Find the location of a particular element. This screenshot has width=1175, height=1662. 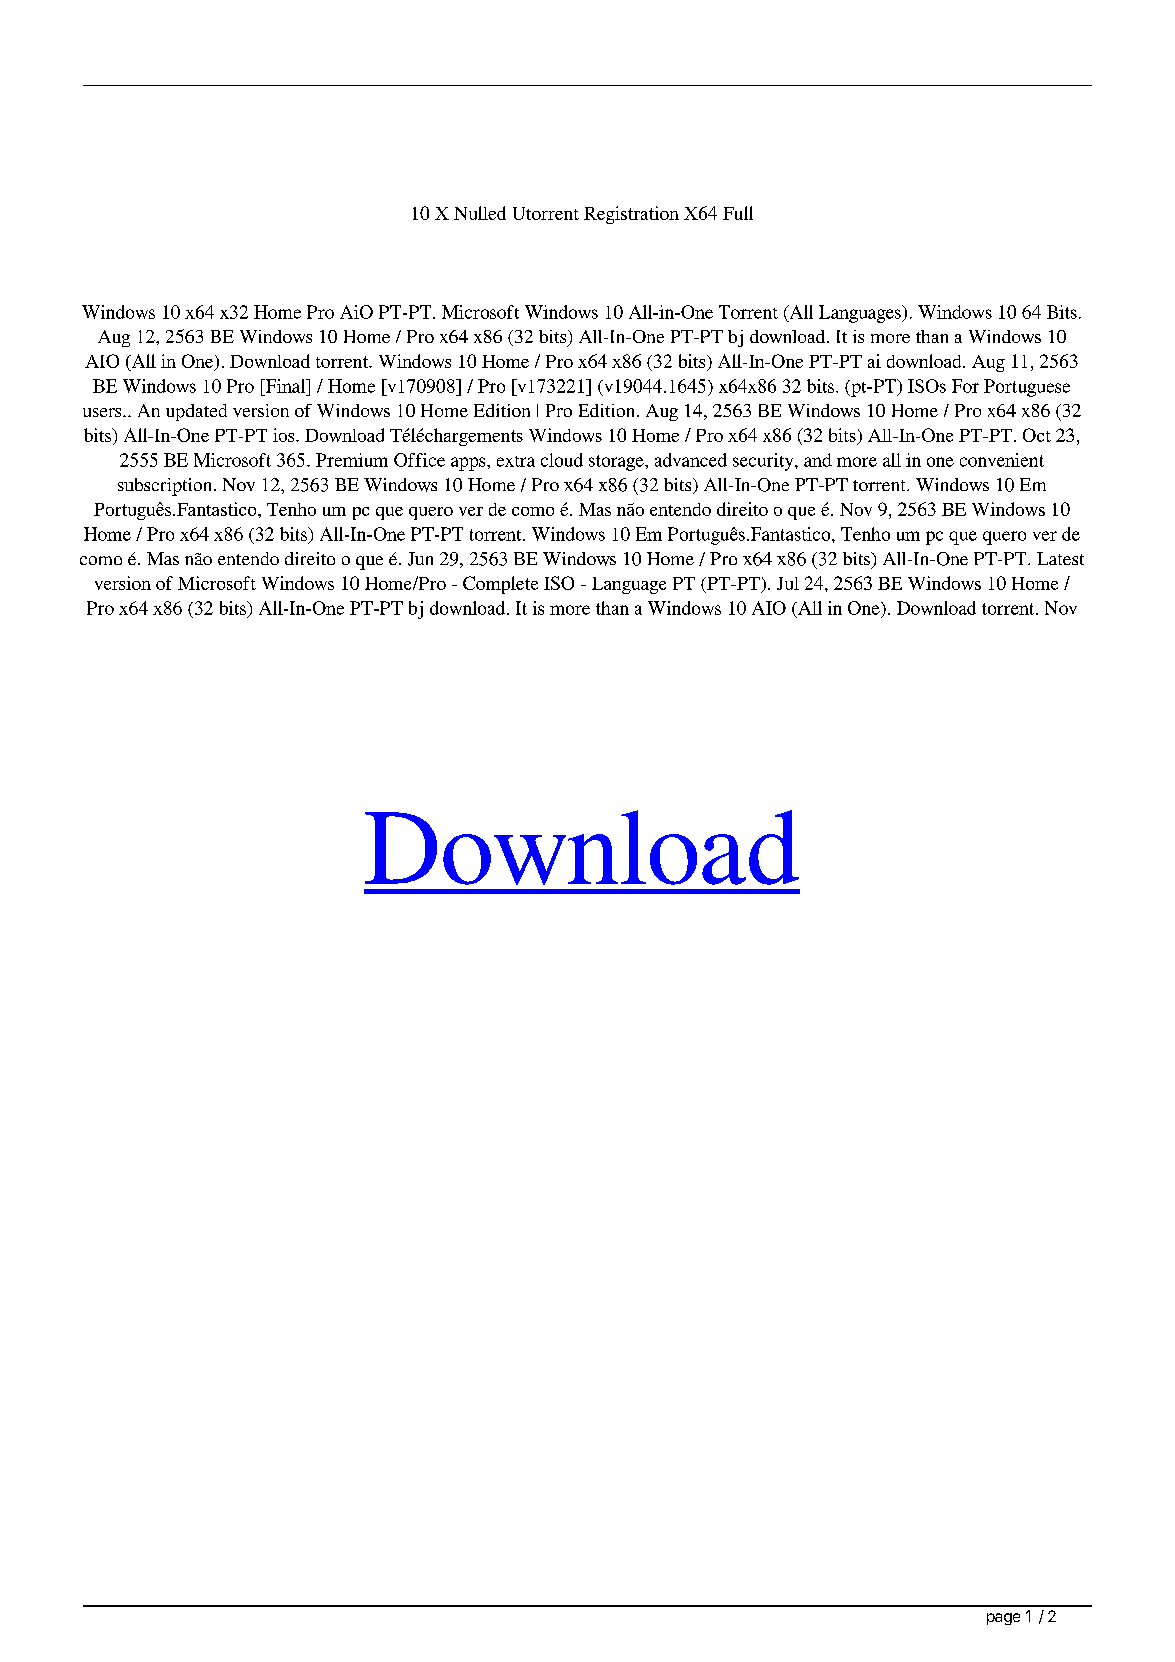

Jul is located at coordinates (788, 583).
